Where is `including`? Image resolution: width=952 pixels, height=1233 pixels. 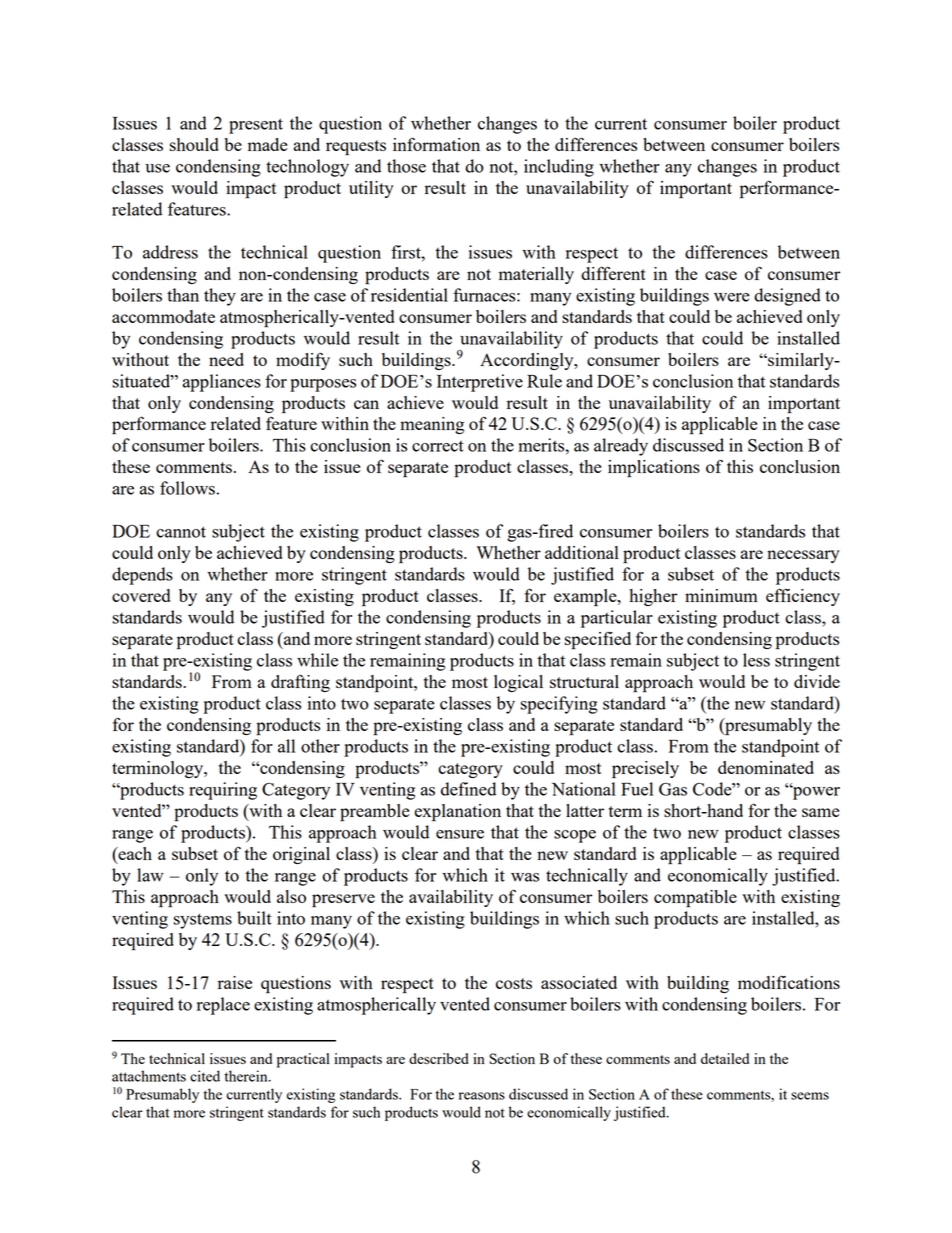
including is located at coordinates (559, 168).
